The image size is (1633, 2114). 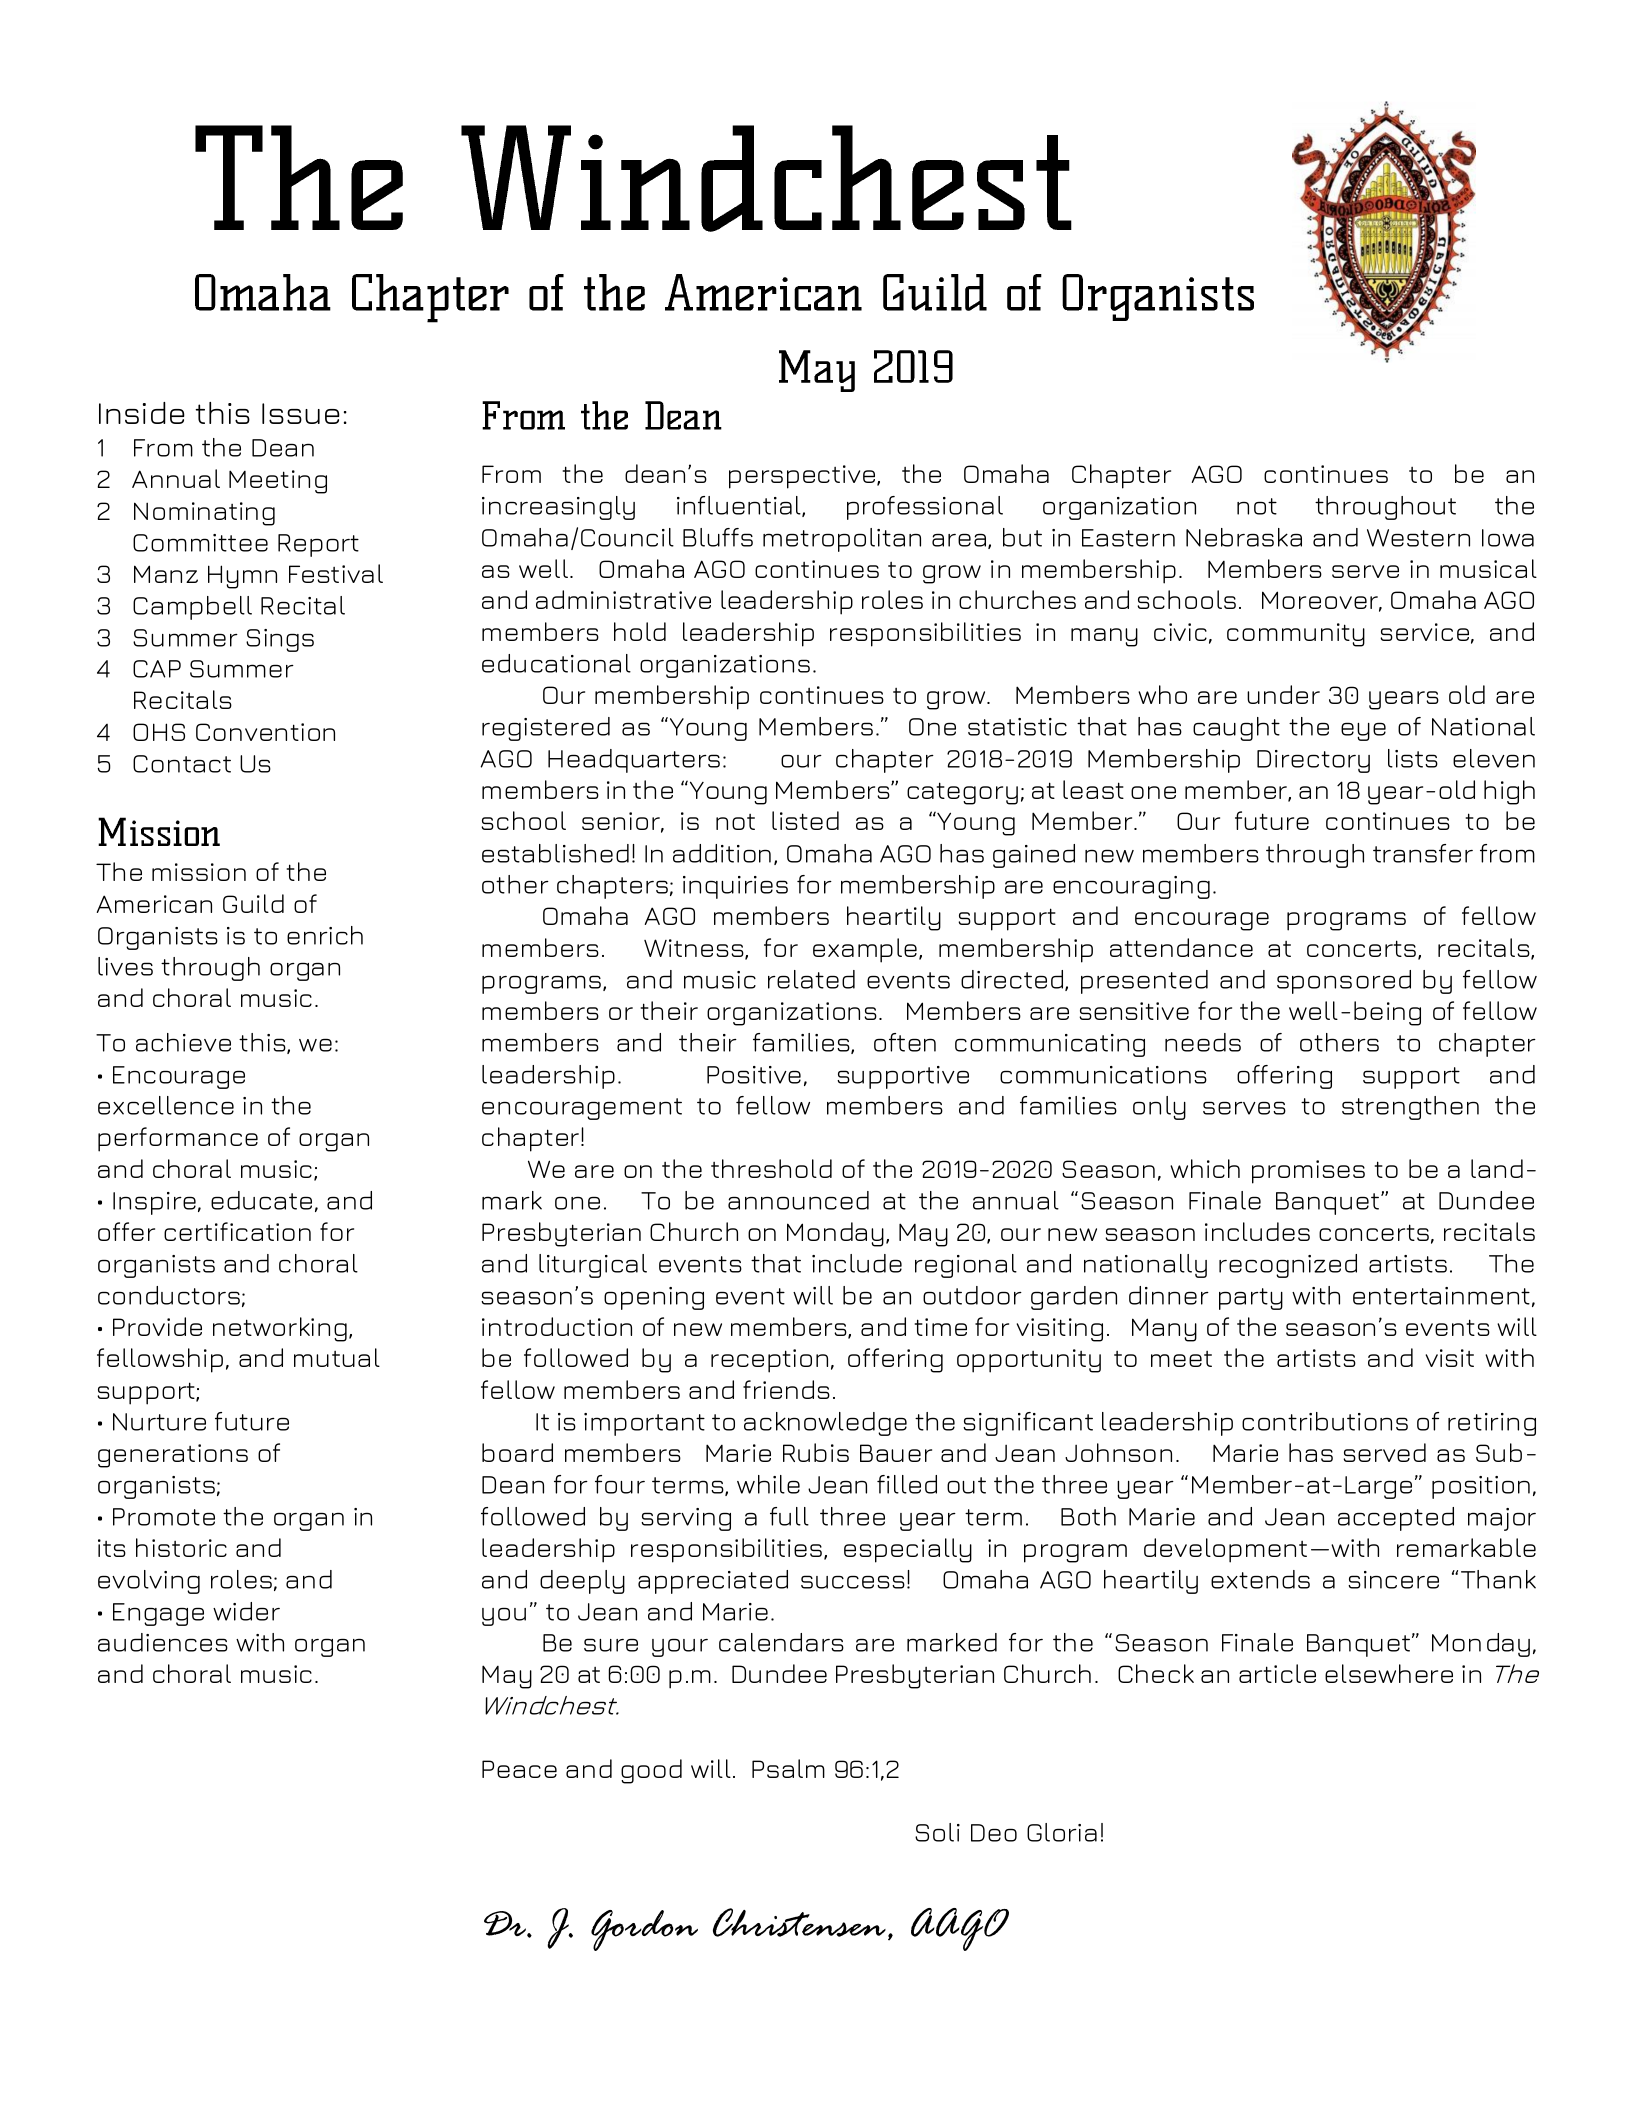 I want to click on perspective, so click(x=803, y=477).
